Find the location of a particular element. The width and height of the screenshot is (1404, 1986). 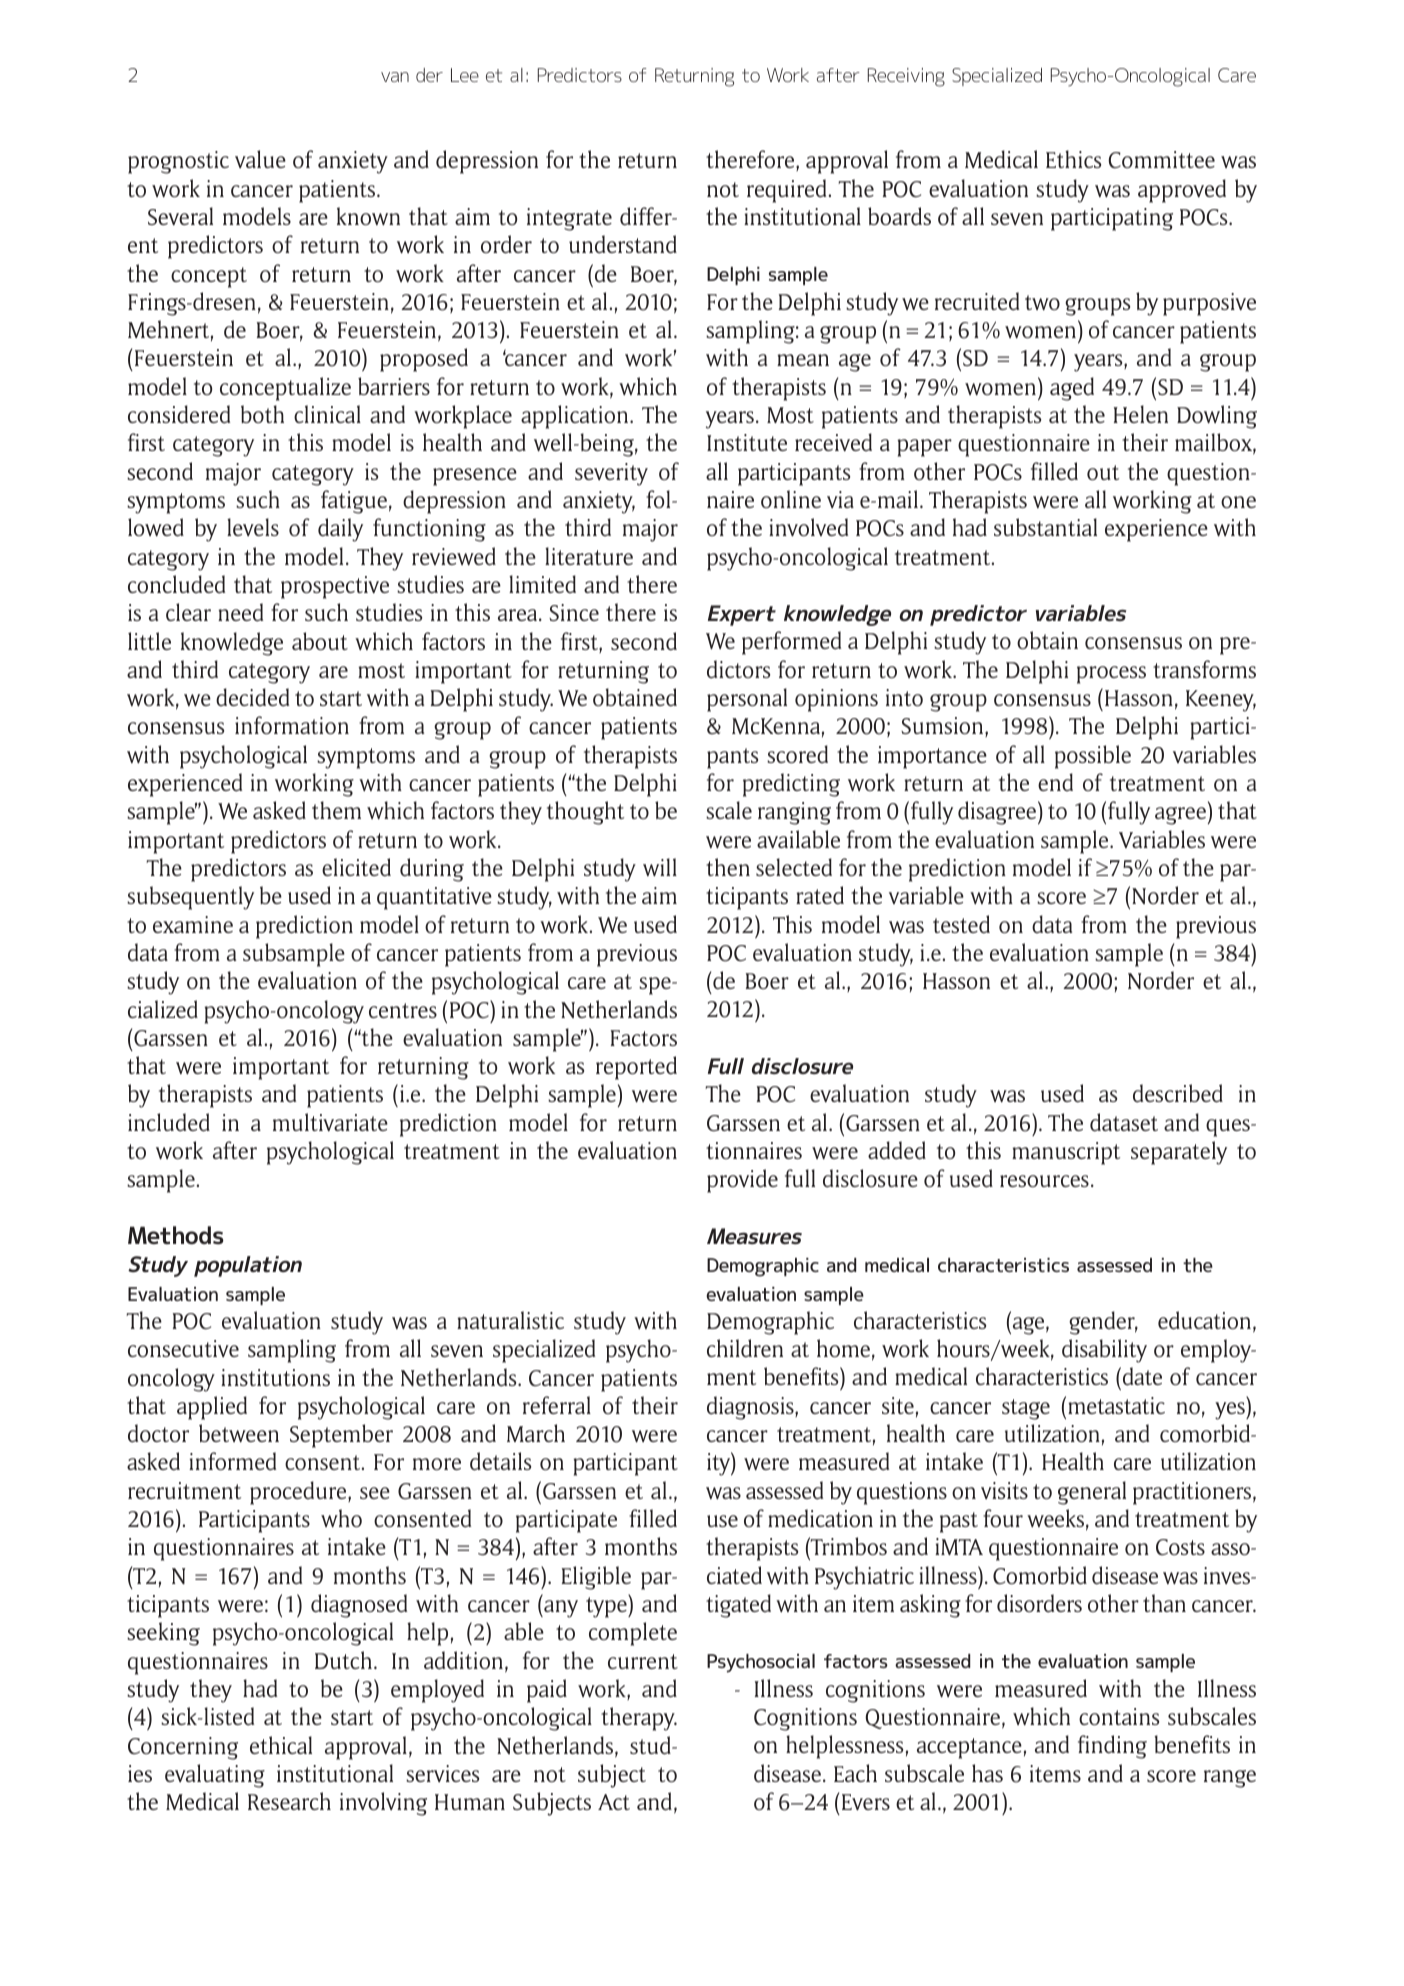

required is located at coordinates (786, 191).
